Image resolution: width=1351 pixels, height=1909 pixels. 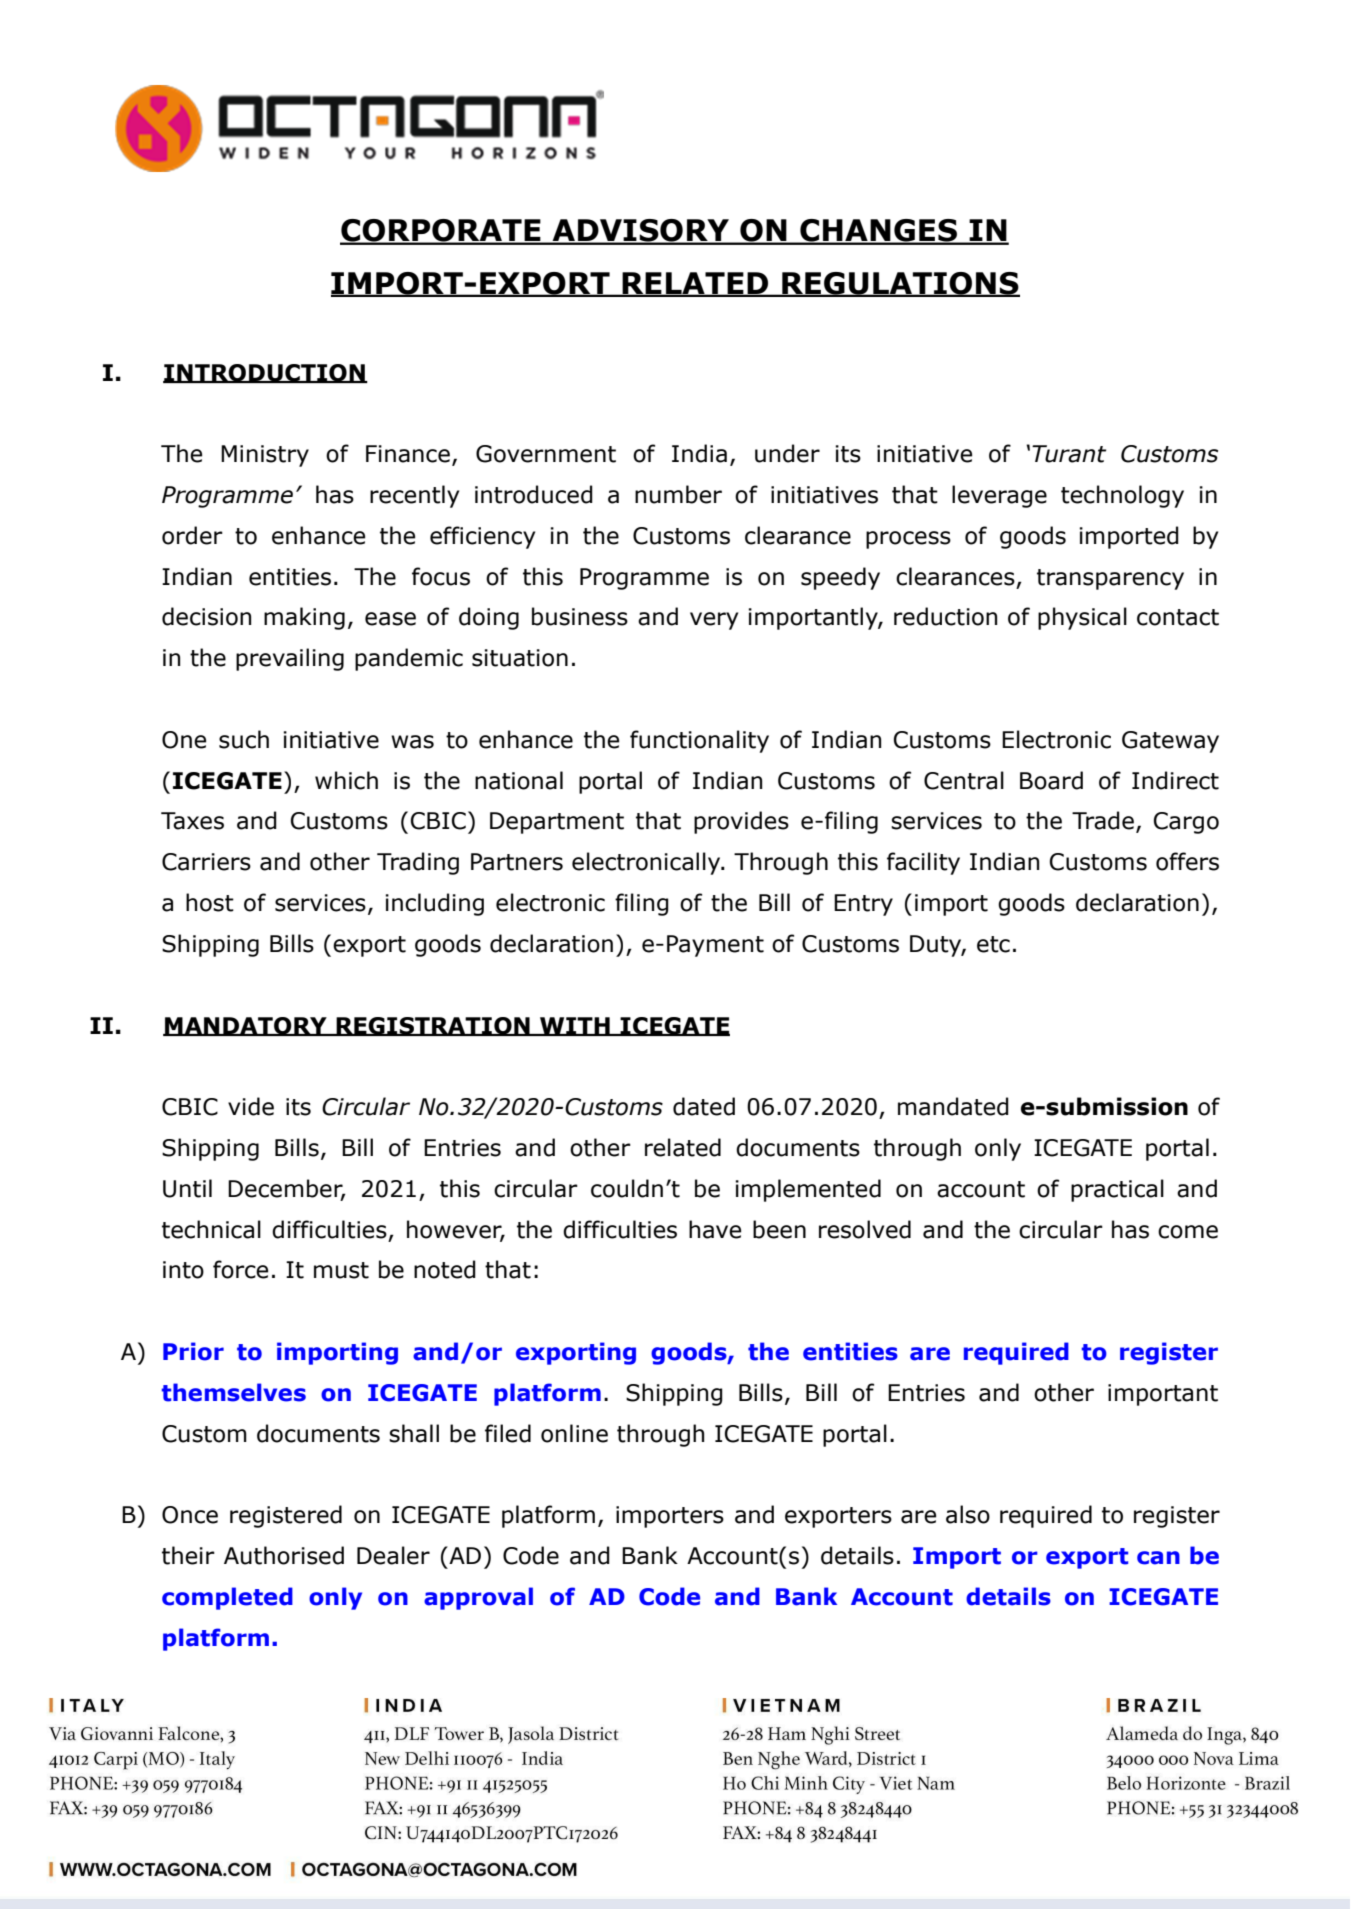 I want to click on functionality, so click(x=699, y=741).
